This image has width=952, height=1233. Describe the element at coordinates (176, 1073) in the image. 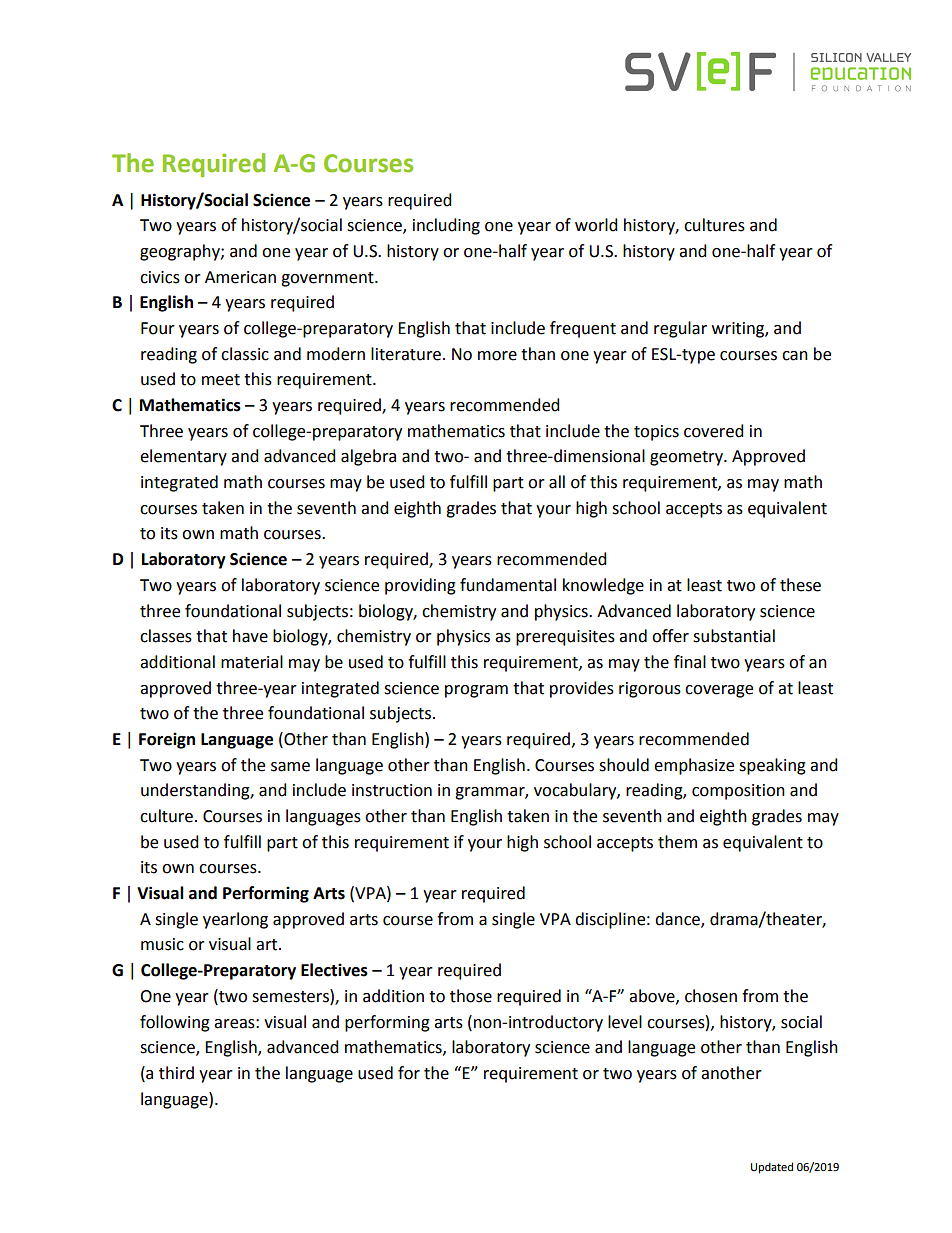

I see `third` at that location.
